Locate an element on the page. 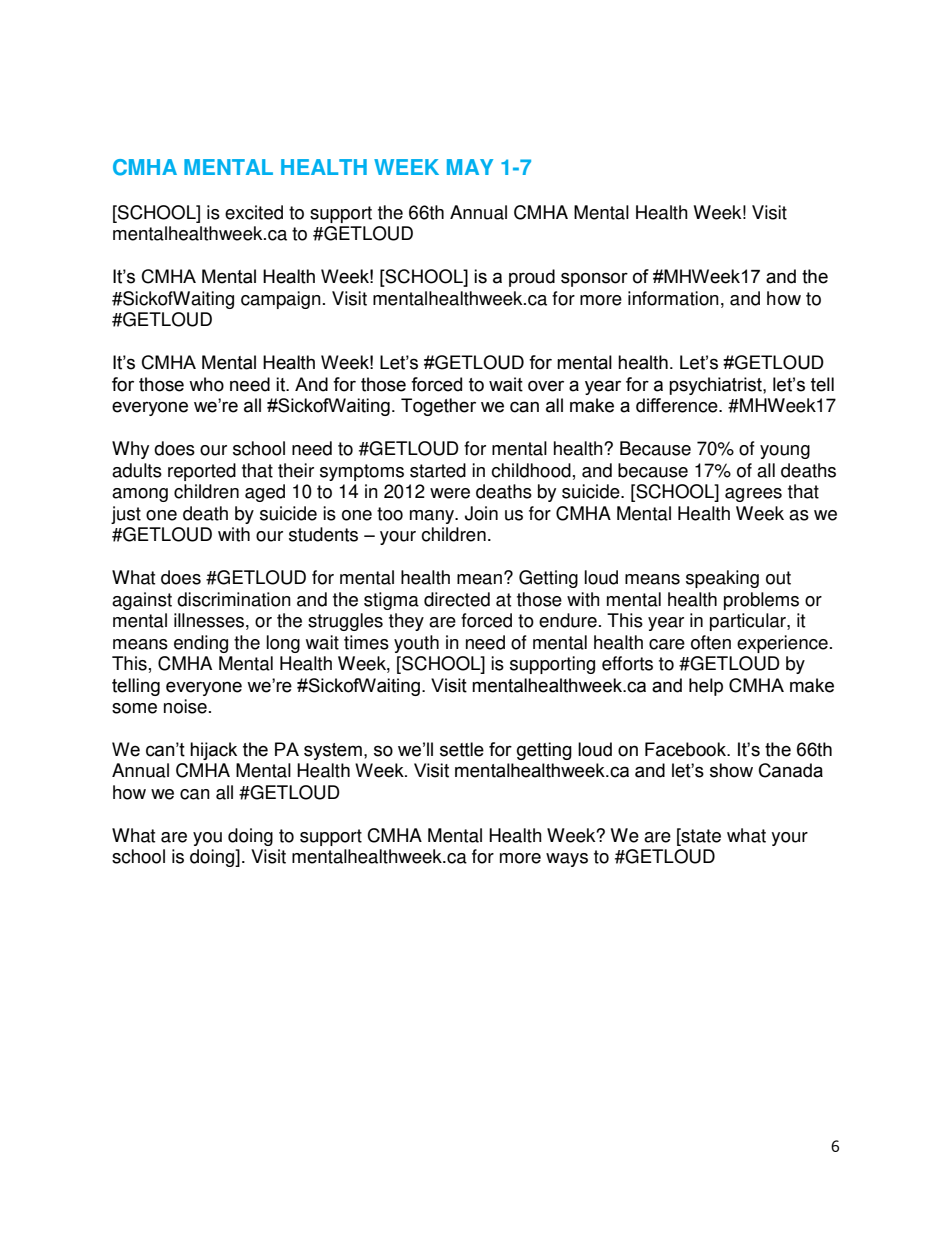 The image size is (952, 1233). hijack is located at coordinates (213, 751).
